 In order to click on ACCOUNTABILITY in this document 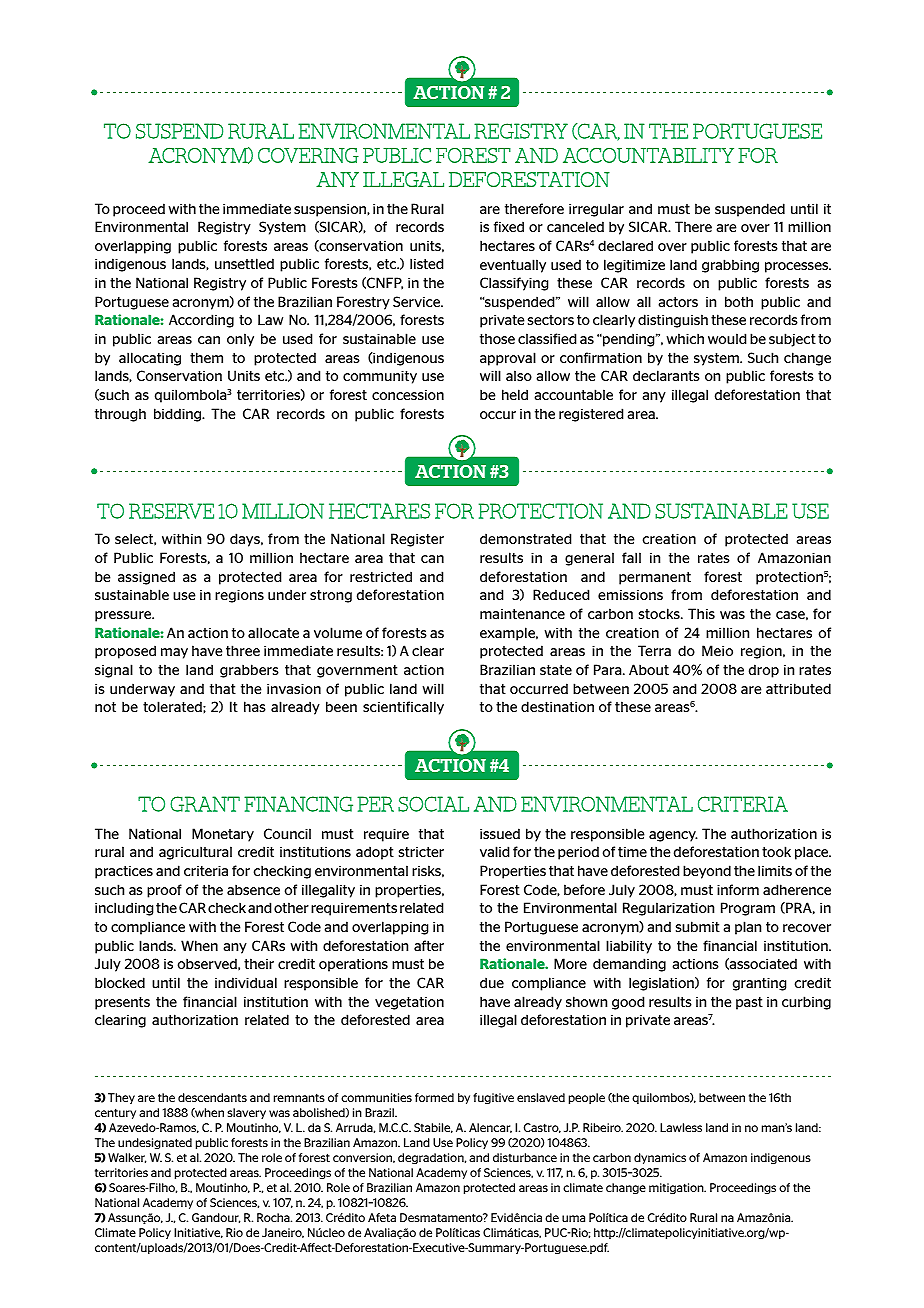, I will do `click(648, 155)`.
